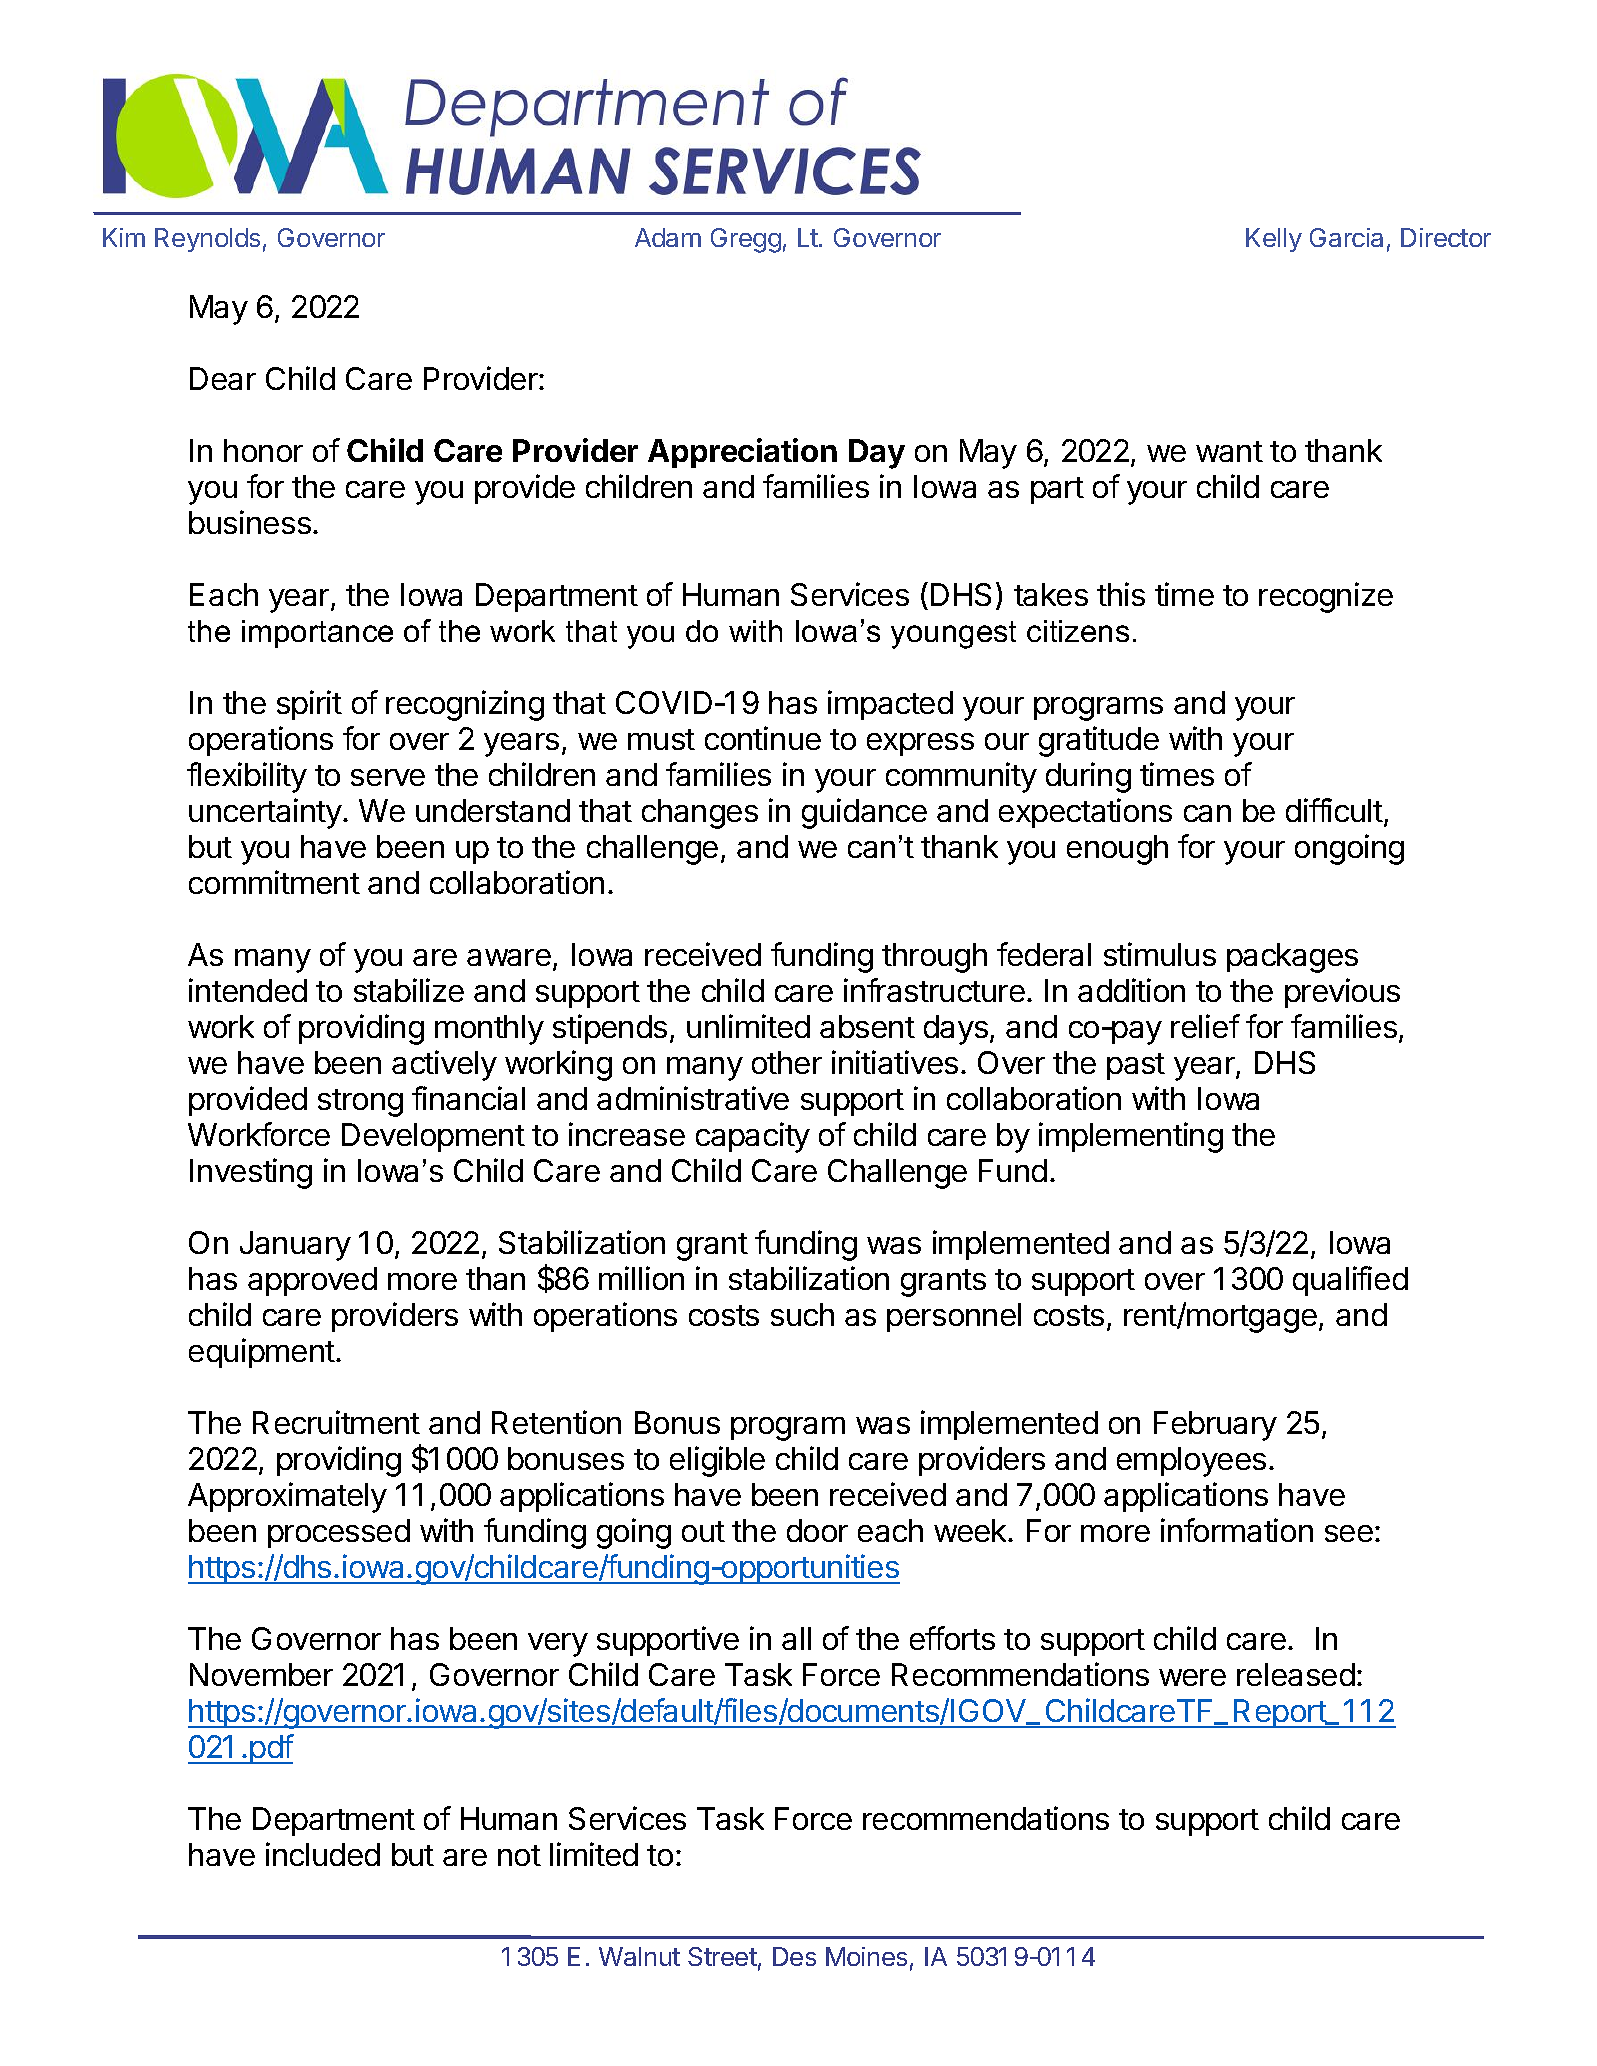 This screenshot has height=2066, width=1597. What do you see at coordinates (802, 1314) in the screenshot?
I see `such` at bounding box center [802, 1314].
